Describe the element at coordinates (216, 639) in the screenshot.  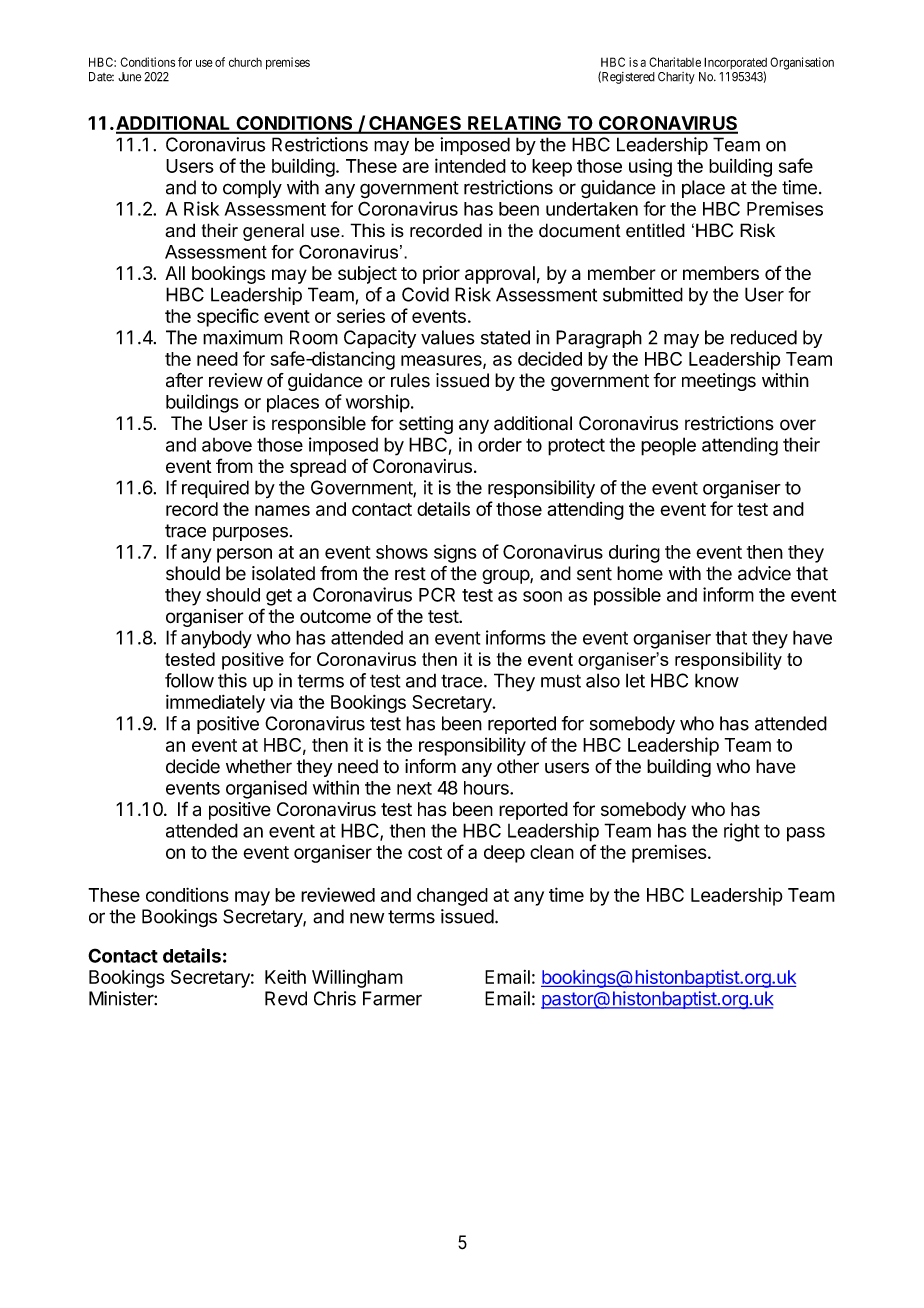
I see `anybody` at that location.
